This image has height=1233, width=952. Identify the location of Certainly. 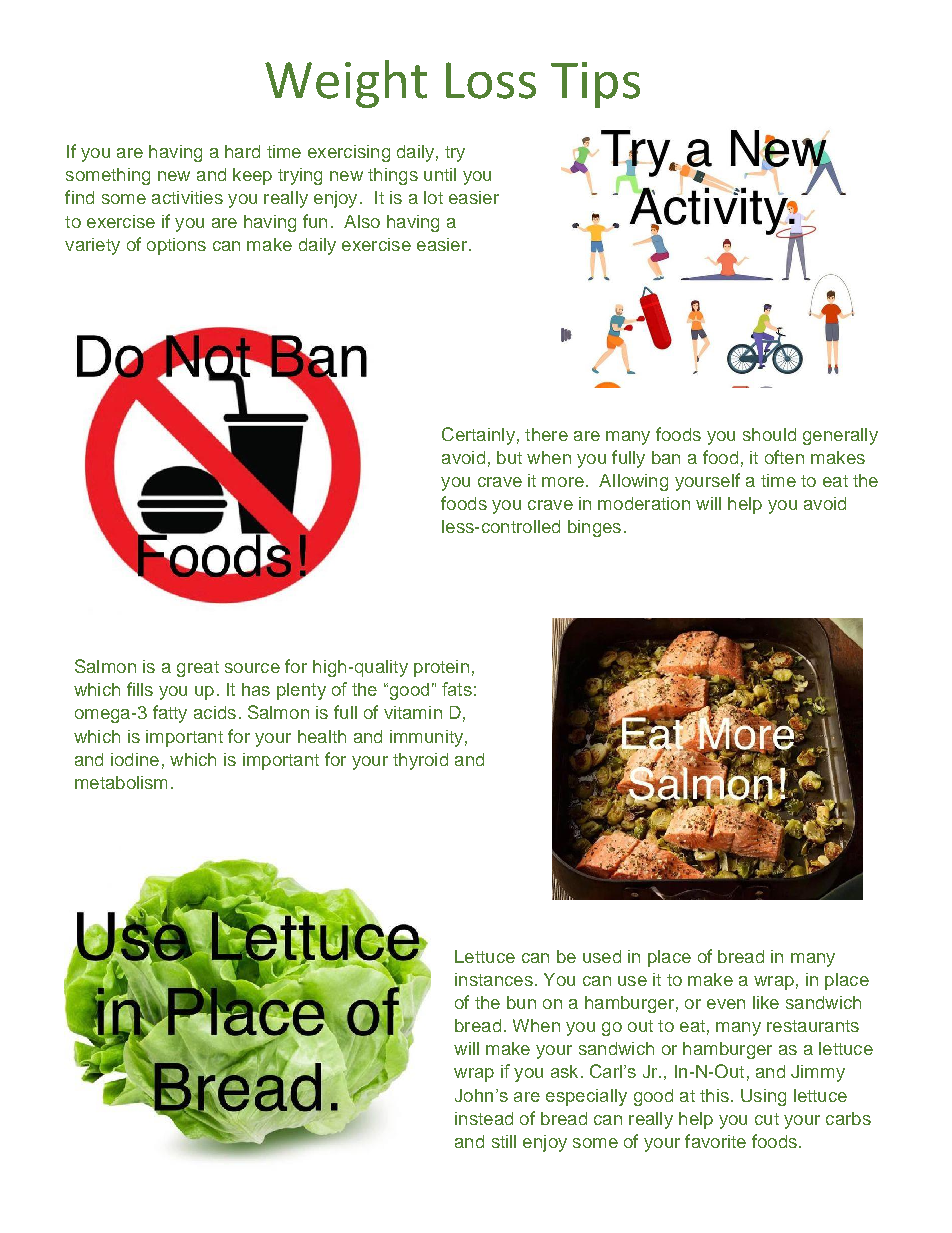
(478, 436).
